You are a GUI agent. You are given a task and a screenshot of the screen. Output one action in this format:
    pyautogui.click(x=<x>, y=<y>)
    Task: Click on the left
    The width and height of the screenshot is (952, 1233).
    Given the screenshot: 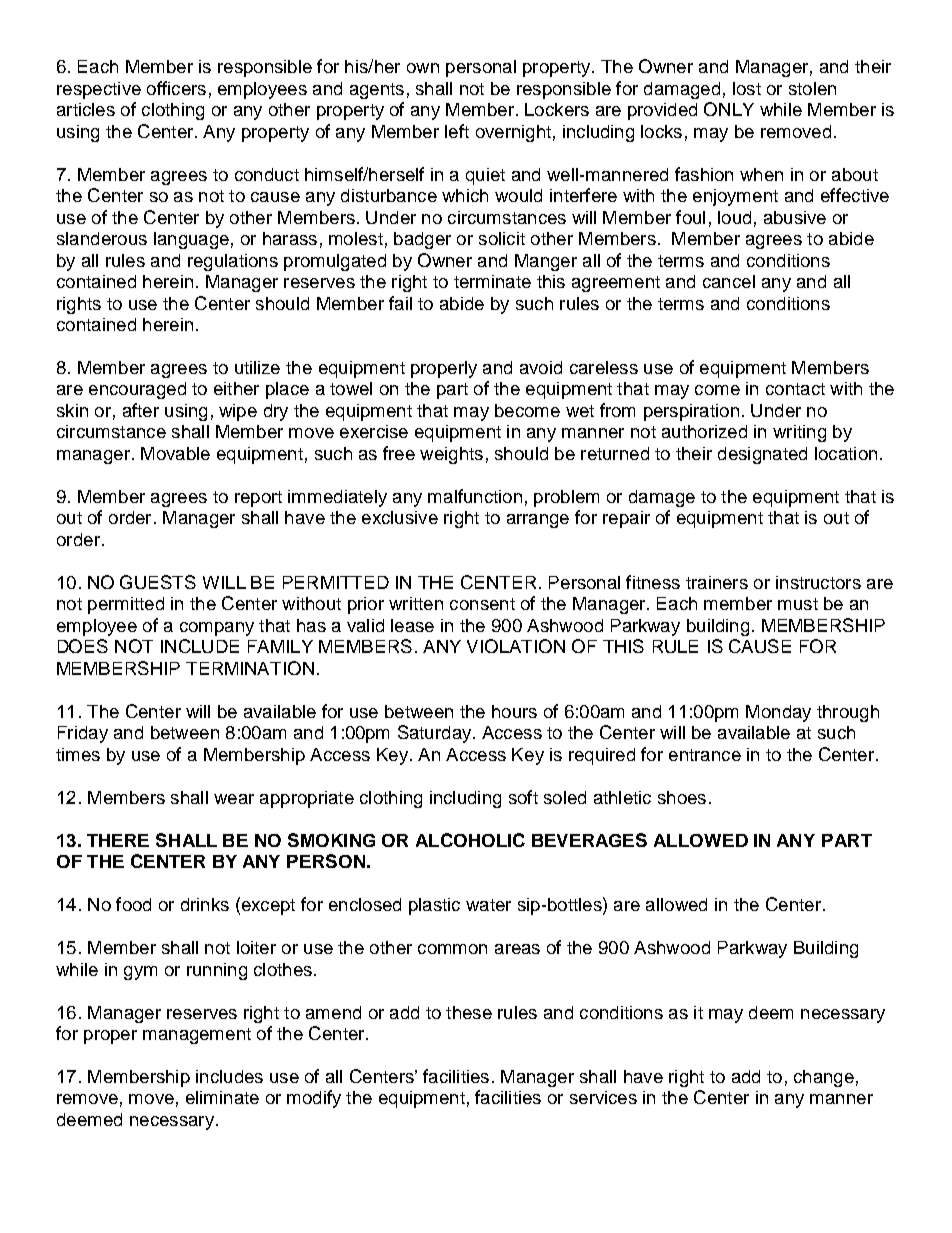 What is the action you would take?
    pyautogui.click(x=457, y=131)
